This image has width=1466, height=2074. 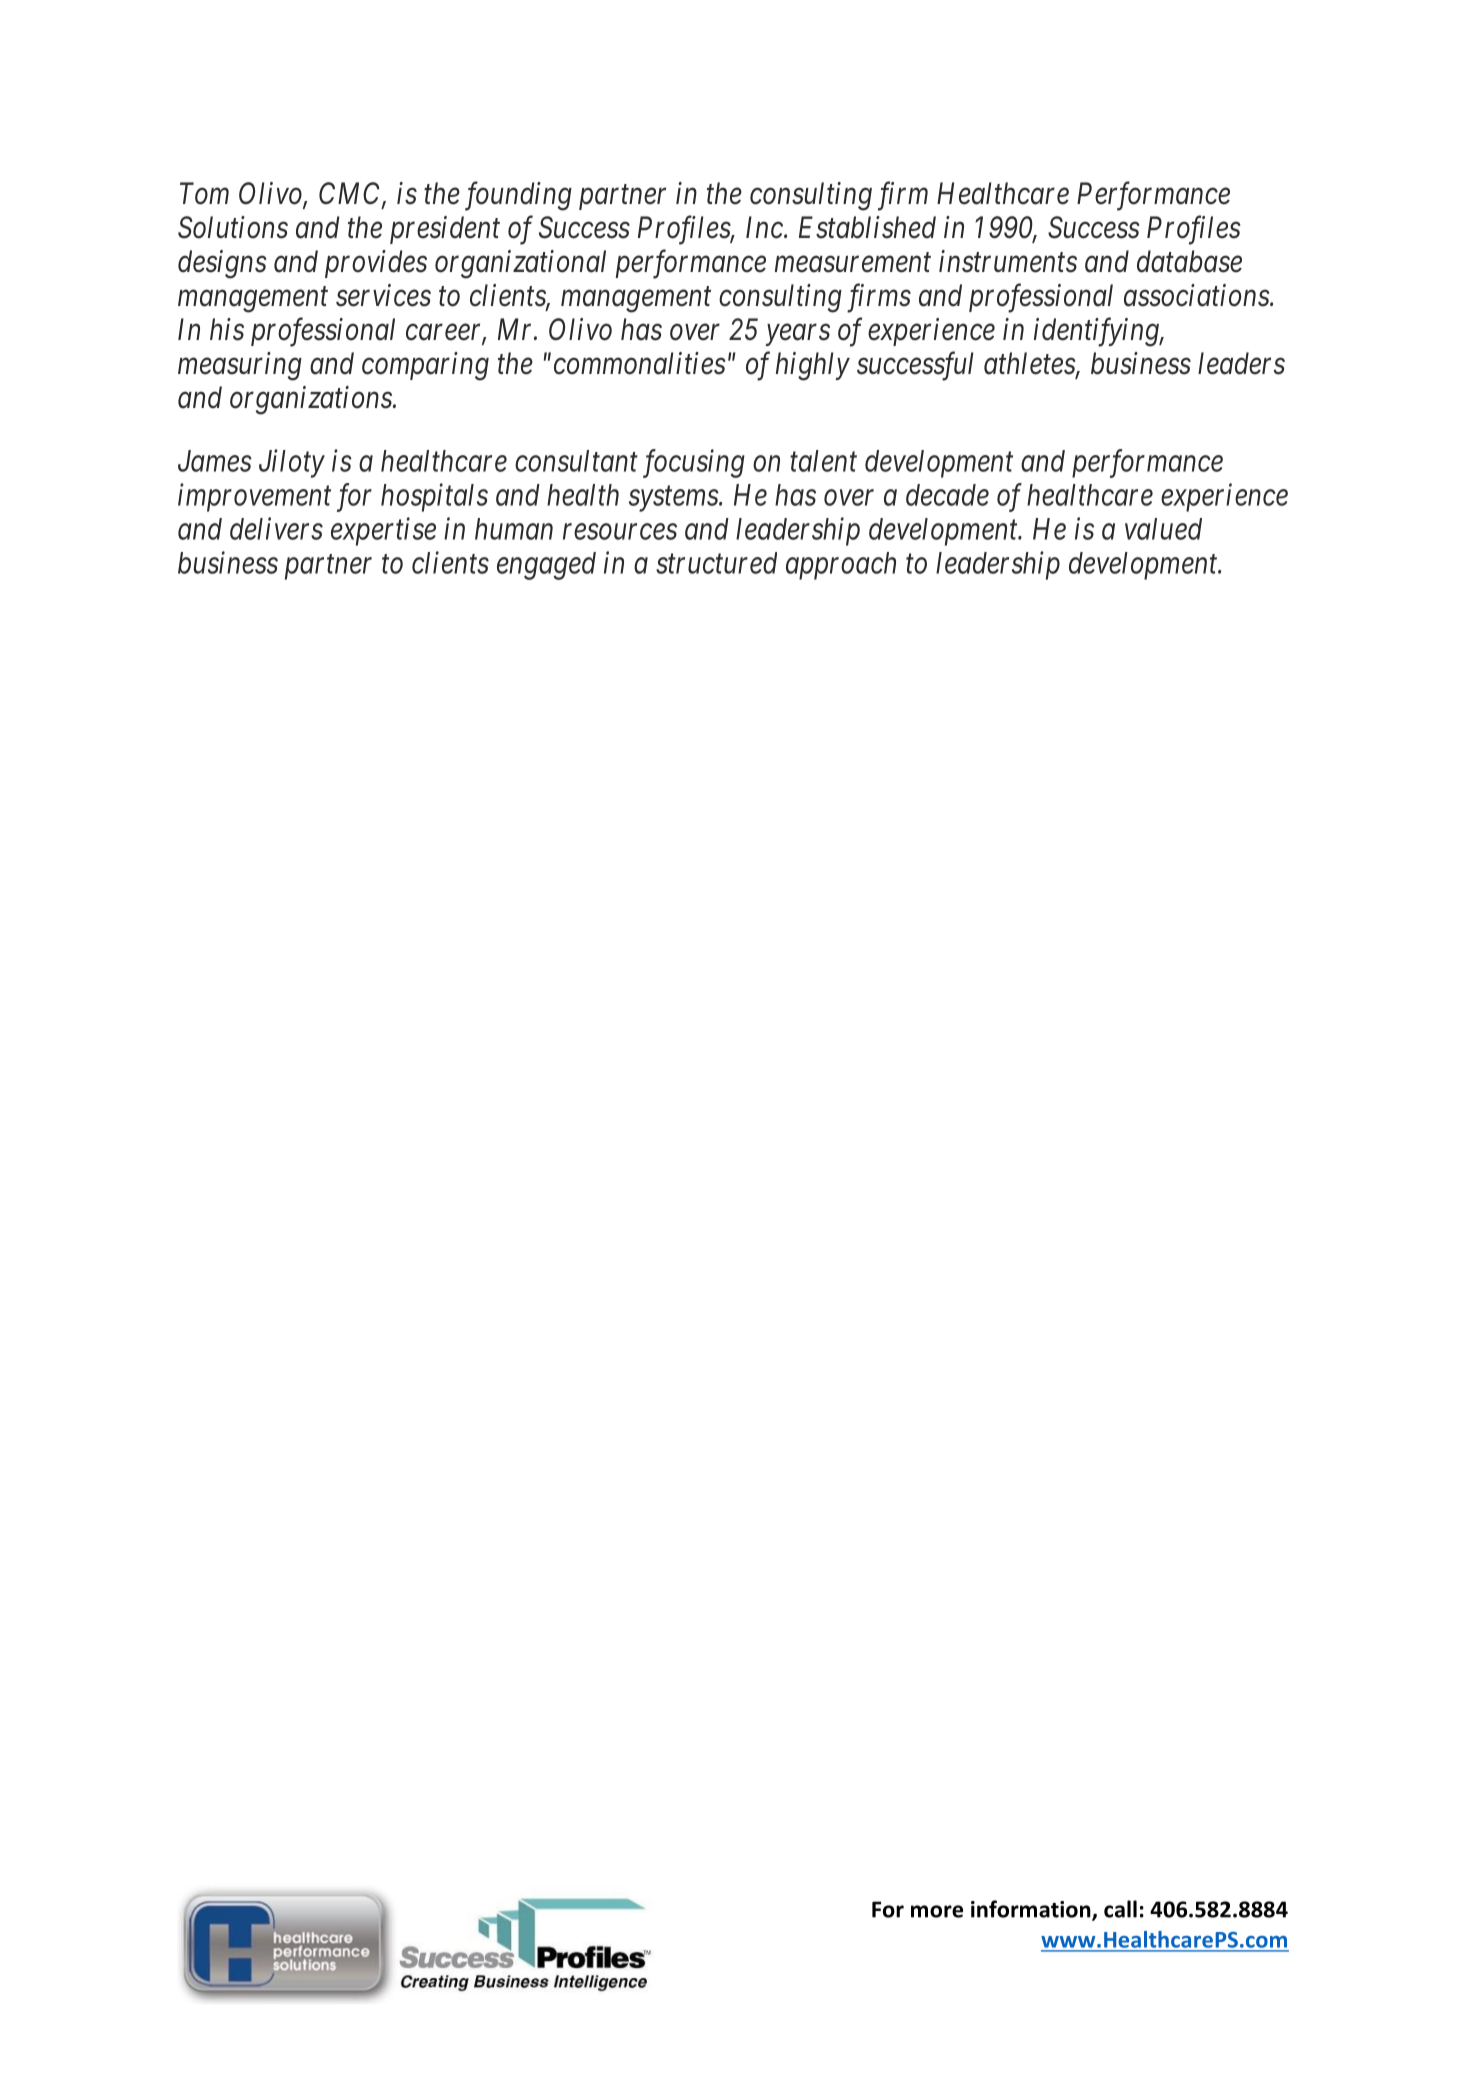 What do you see at coordinates (716, 563) in the image?
I see `structured` at bounding box center [716, 563].
